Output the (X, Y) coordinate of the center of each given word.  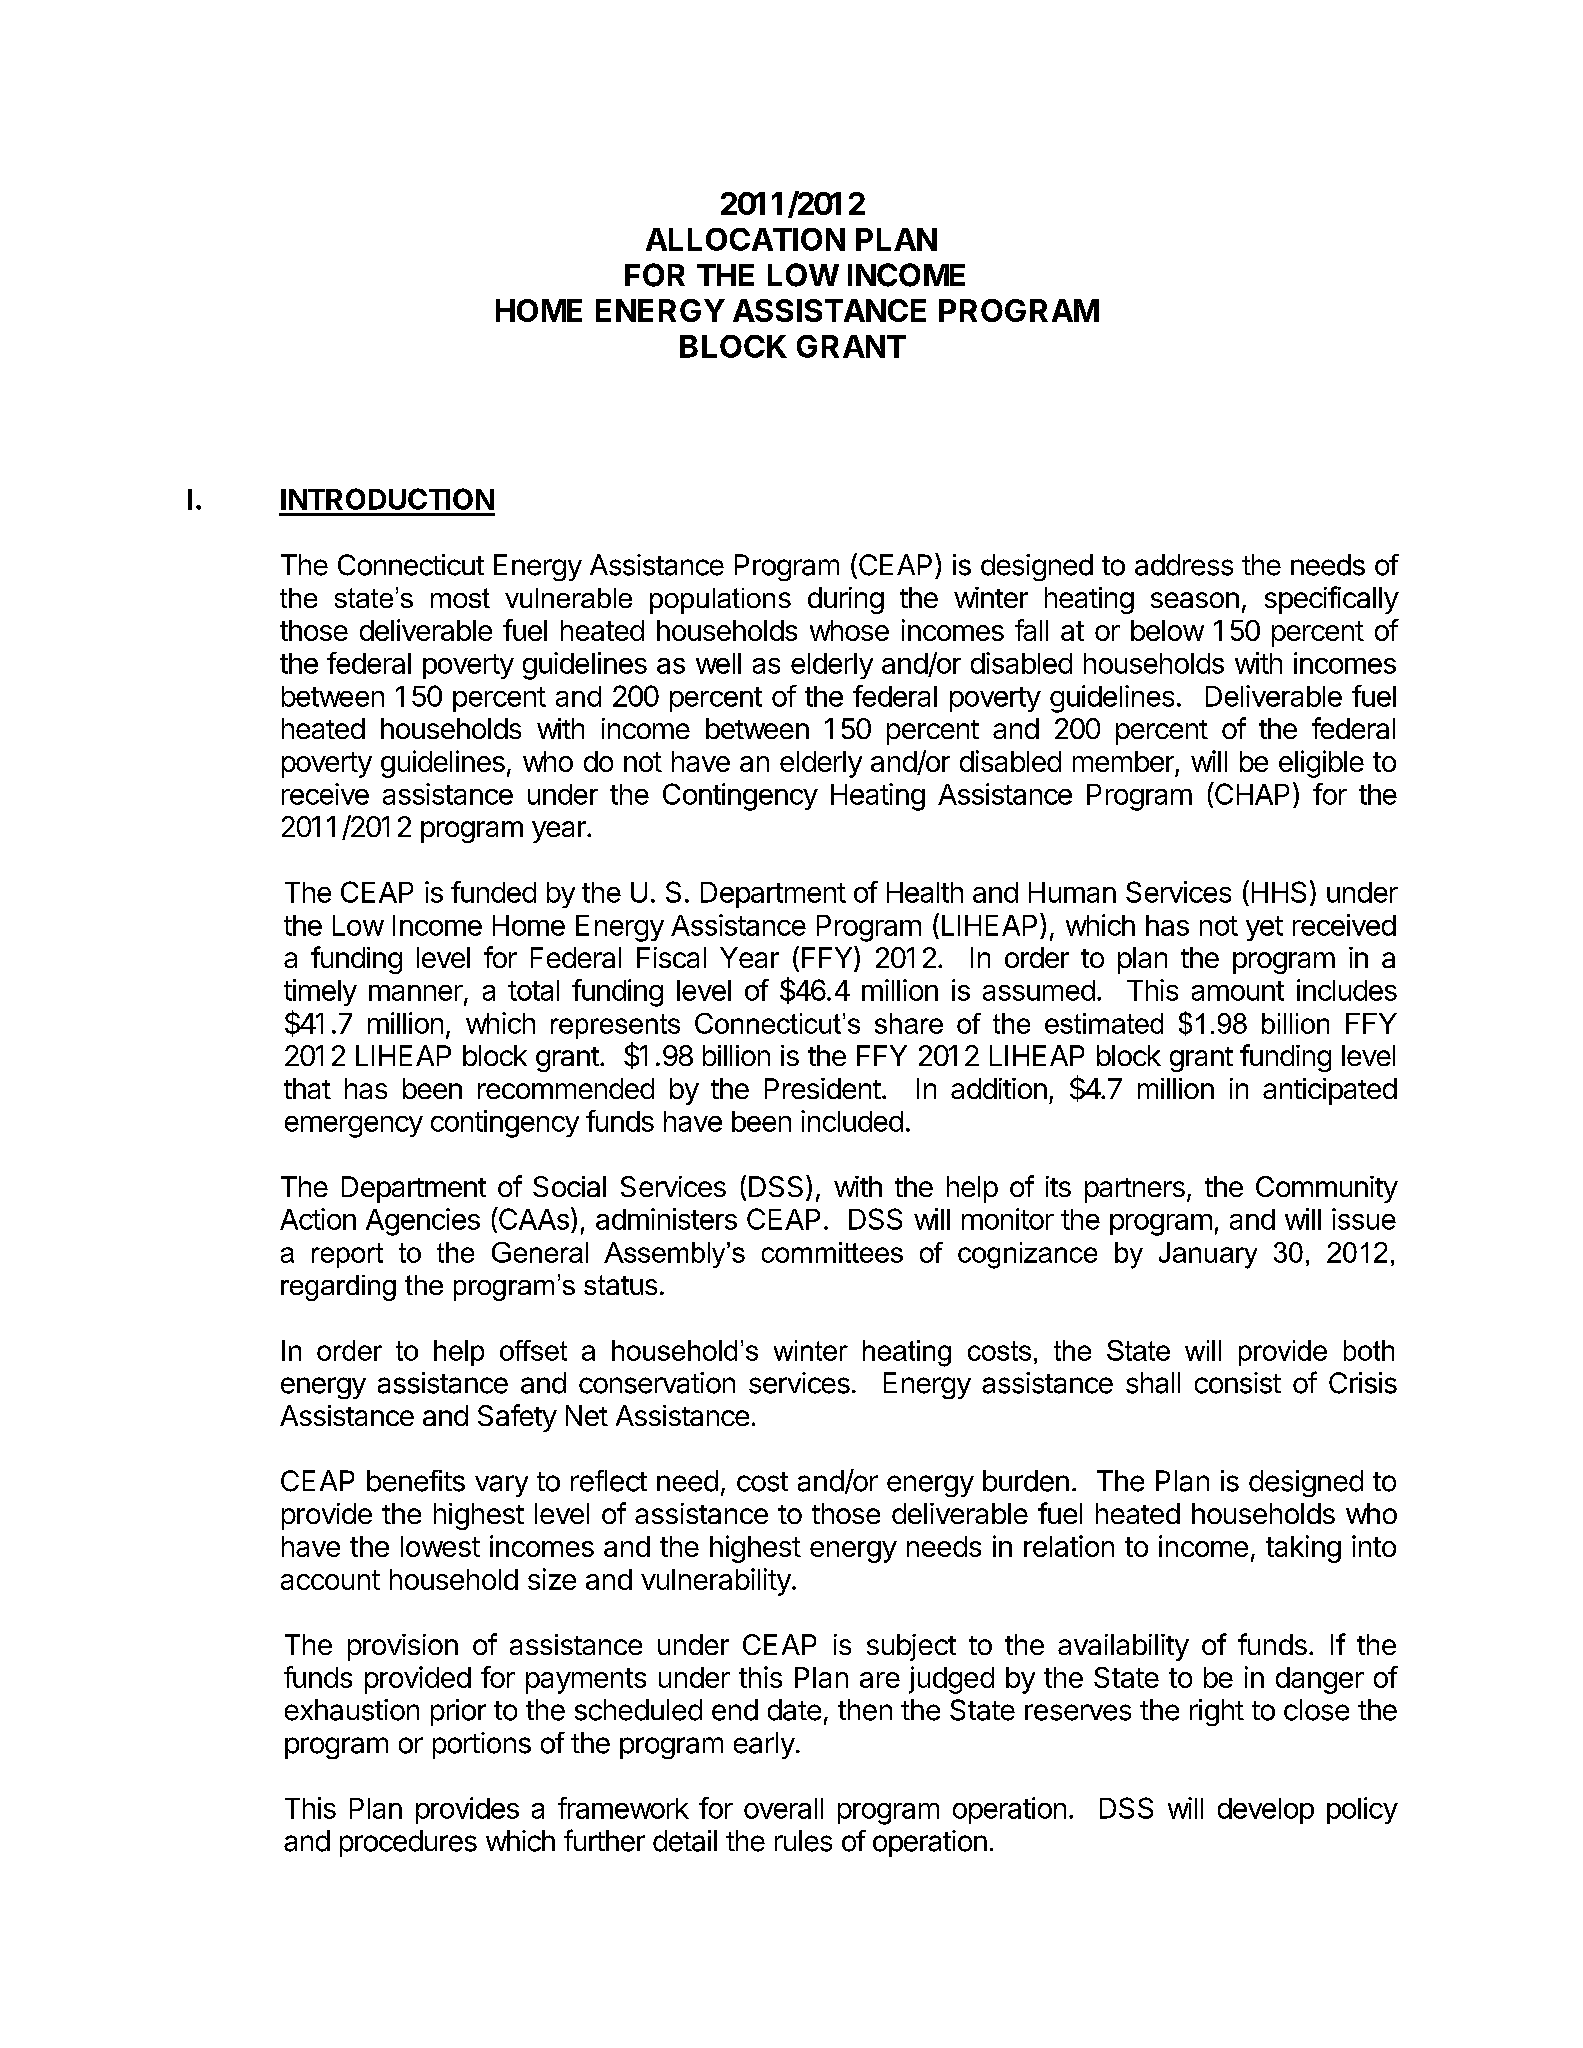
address (1184, 565)
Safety (517, 1418)
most (460, 598)
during (846, 600)
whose (849, 630)
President (823, 1088)
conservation (657, 1383)
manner (416, 993)
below (1167, 630)
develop (1266, 1811)
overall (783, 1808)
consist (1238, 1383)
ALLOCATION (745, 239)
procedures (408, 1843)
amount (1238, 991)
